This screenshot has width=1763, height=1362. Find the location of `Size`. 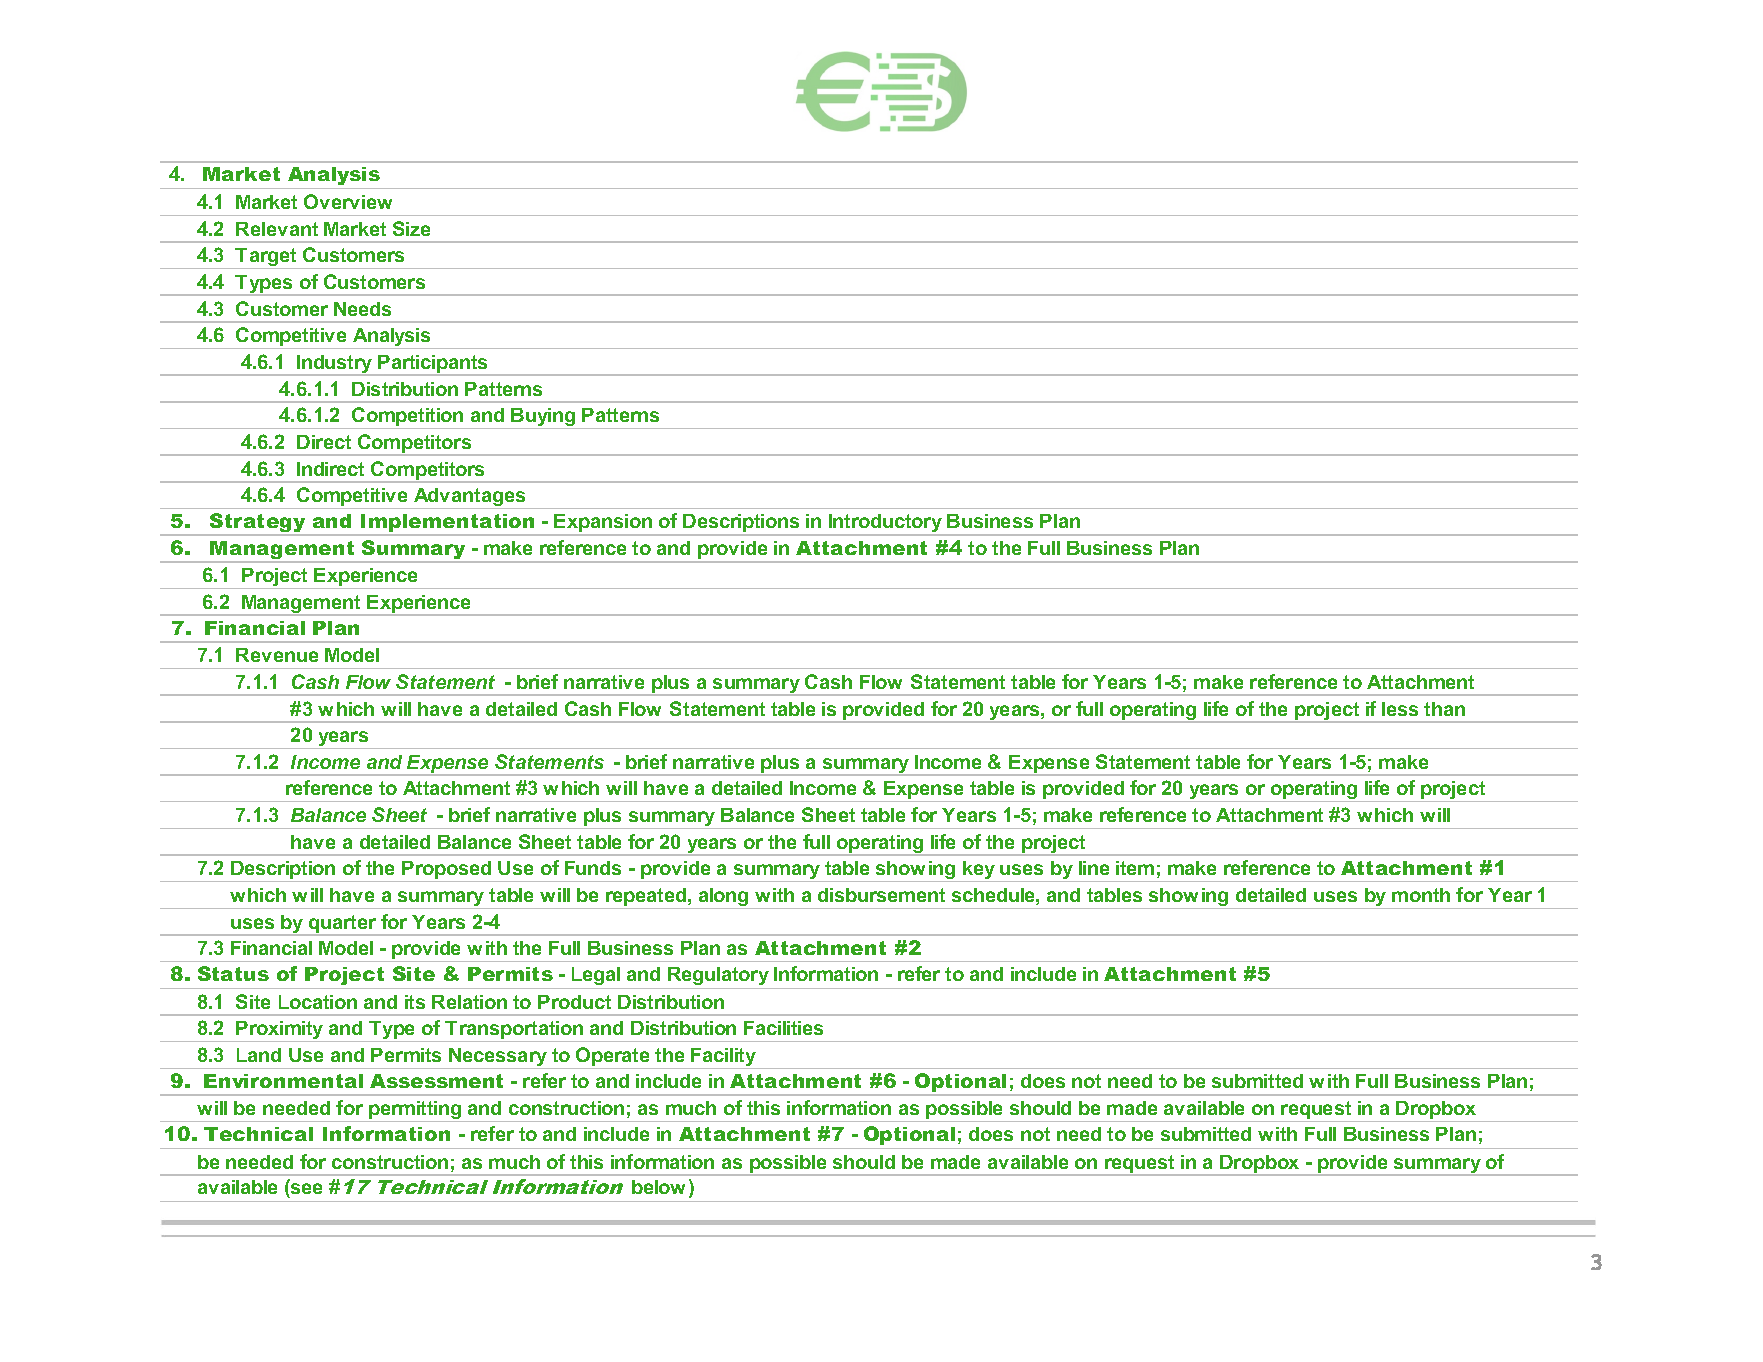

Size is located at coordinates (411, 228).
